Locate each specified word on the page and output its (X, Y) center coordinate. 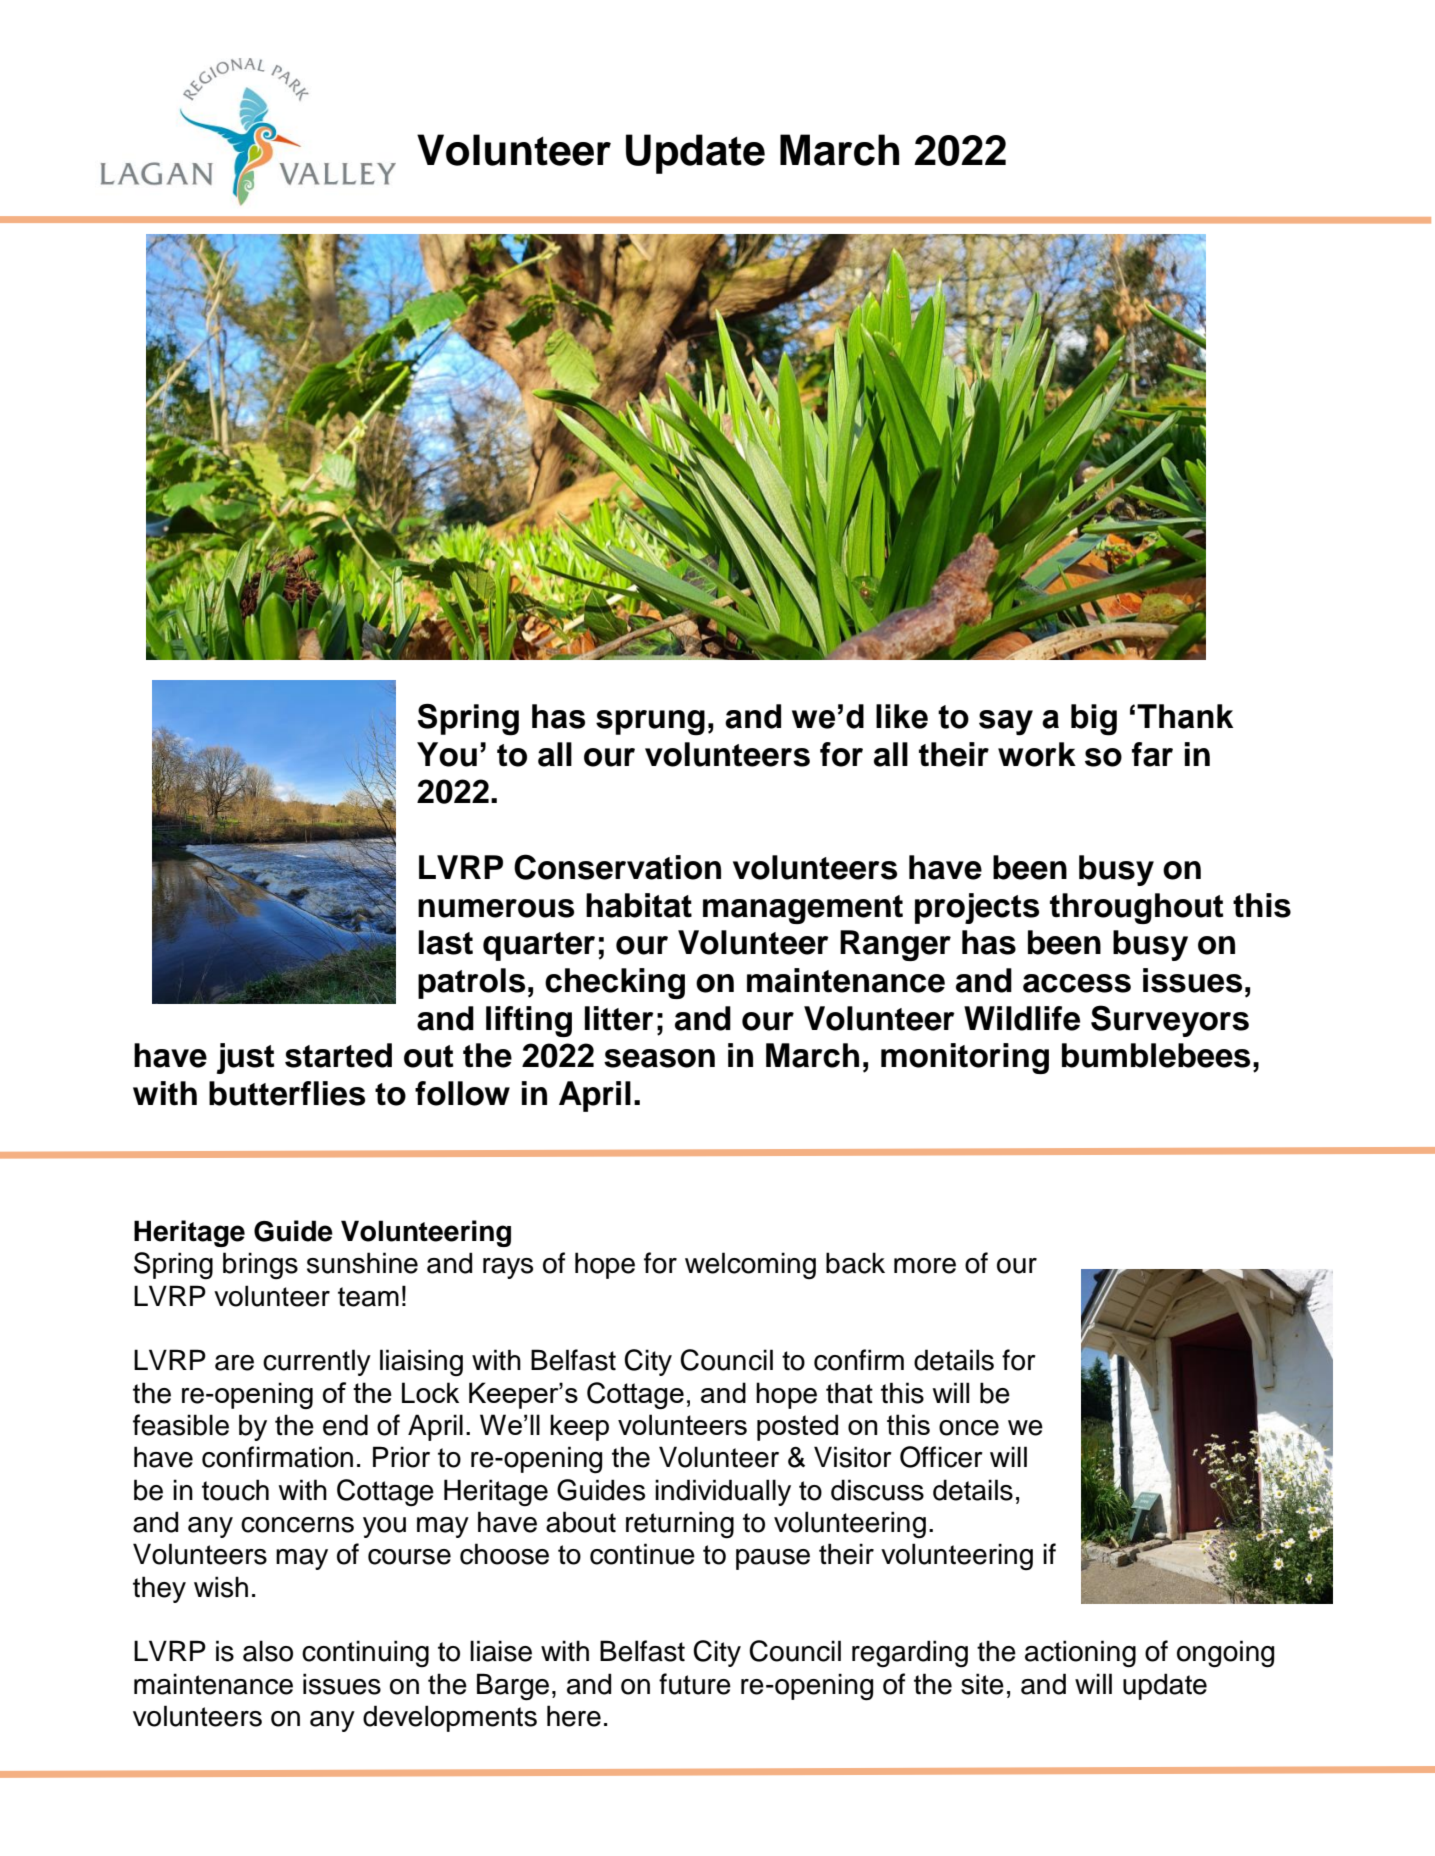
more (925, 1266)
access (1077, 983)
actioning (1080, 1654)
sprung (650, 723)
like (902, 716)
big (1094, 720)
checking (615, 983)
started (338, 1055)
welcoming (750, 1265)
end (345, 1425)
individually (723, 1492)
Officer (941, 1457)
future (695, 1684)
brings (260, 1265)
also (268, 1651)
